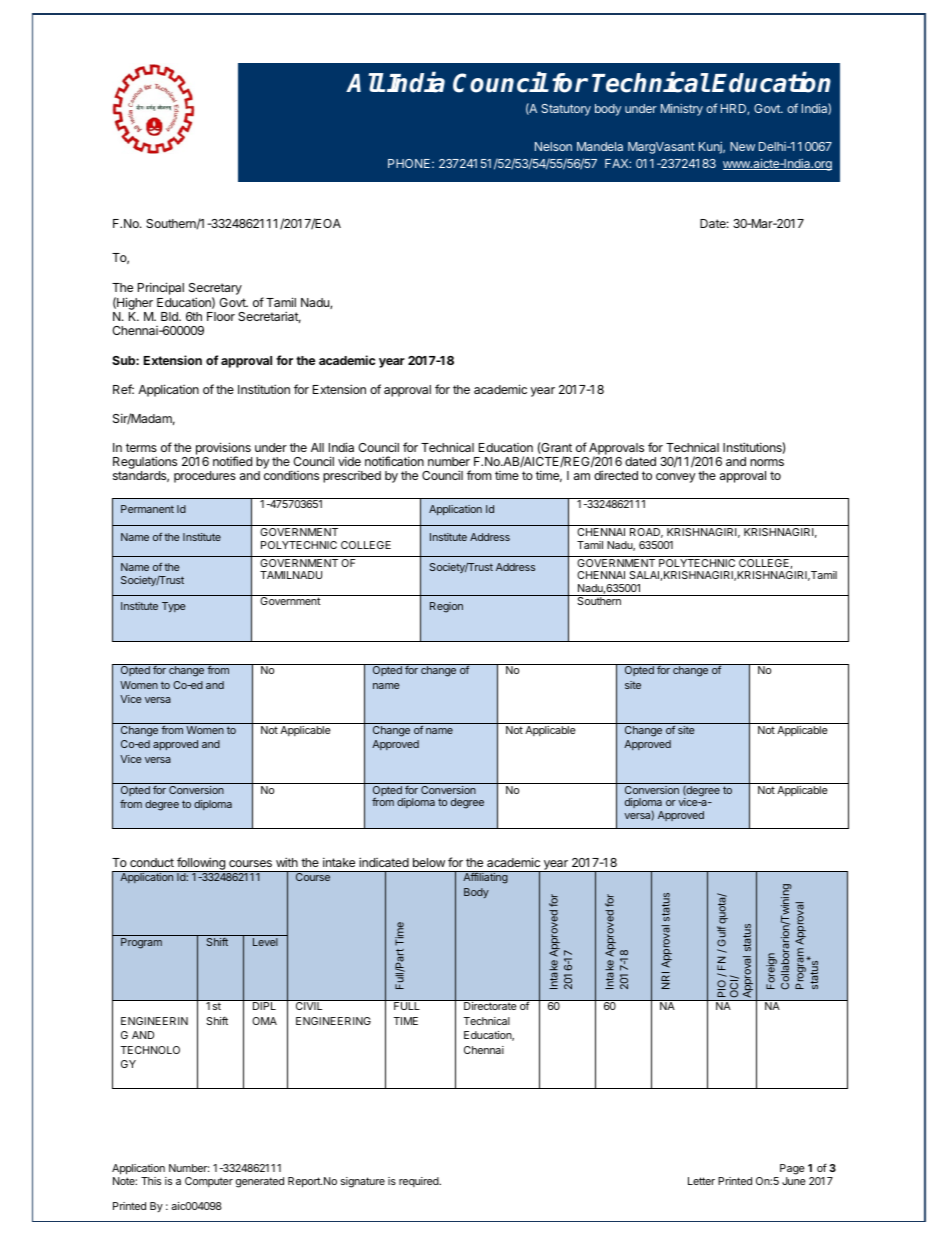  I want to click on Page, so click(791, 1171).
